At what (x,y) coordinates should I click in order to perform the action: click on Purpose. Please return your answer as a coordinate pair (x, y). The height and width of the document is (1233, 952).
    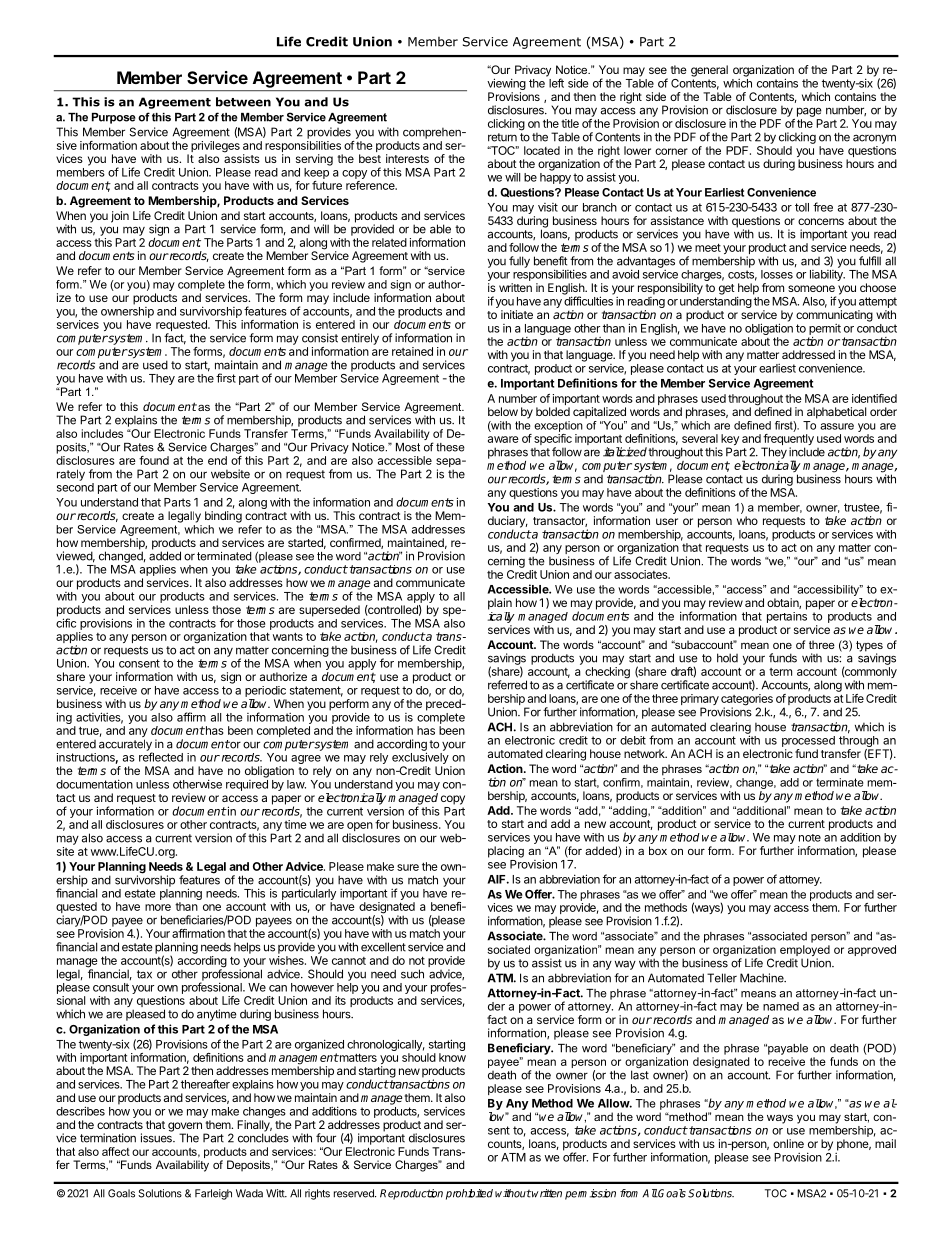
    Looking at the image, I should click on (114, 118).
